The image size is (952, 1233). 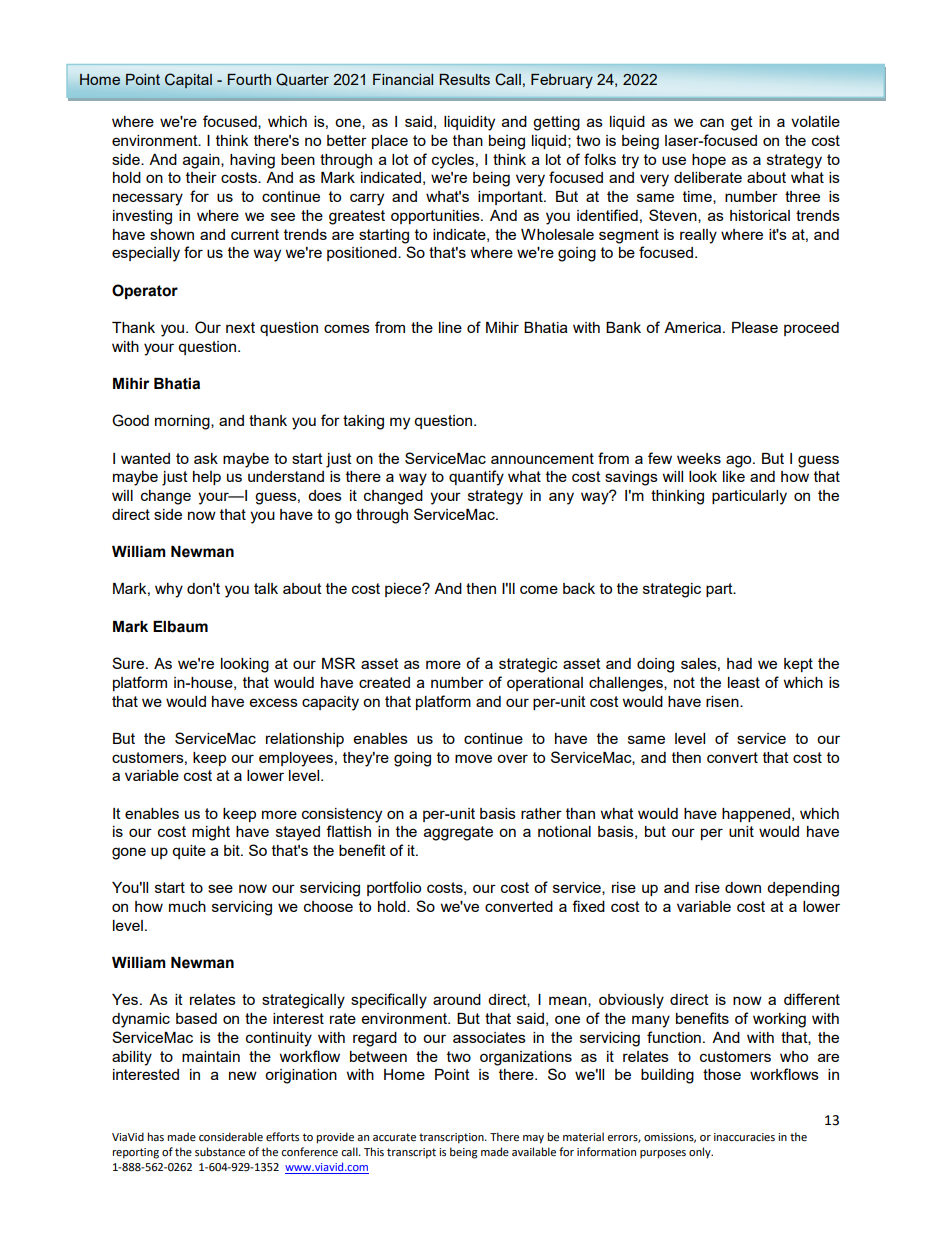 I want to click on Capital, so click(x=188, y=80).
